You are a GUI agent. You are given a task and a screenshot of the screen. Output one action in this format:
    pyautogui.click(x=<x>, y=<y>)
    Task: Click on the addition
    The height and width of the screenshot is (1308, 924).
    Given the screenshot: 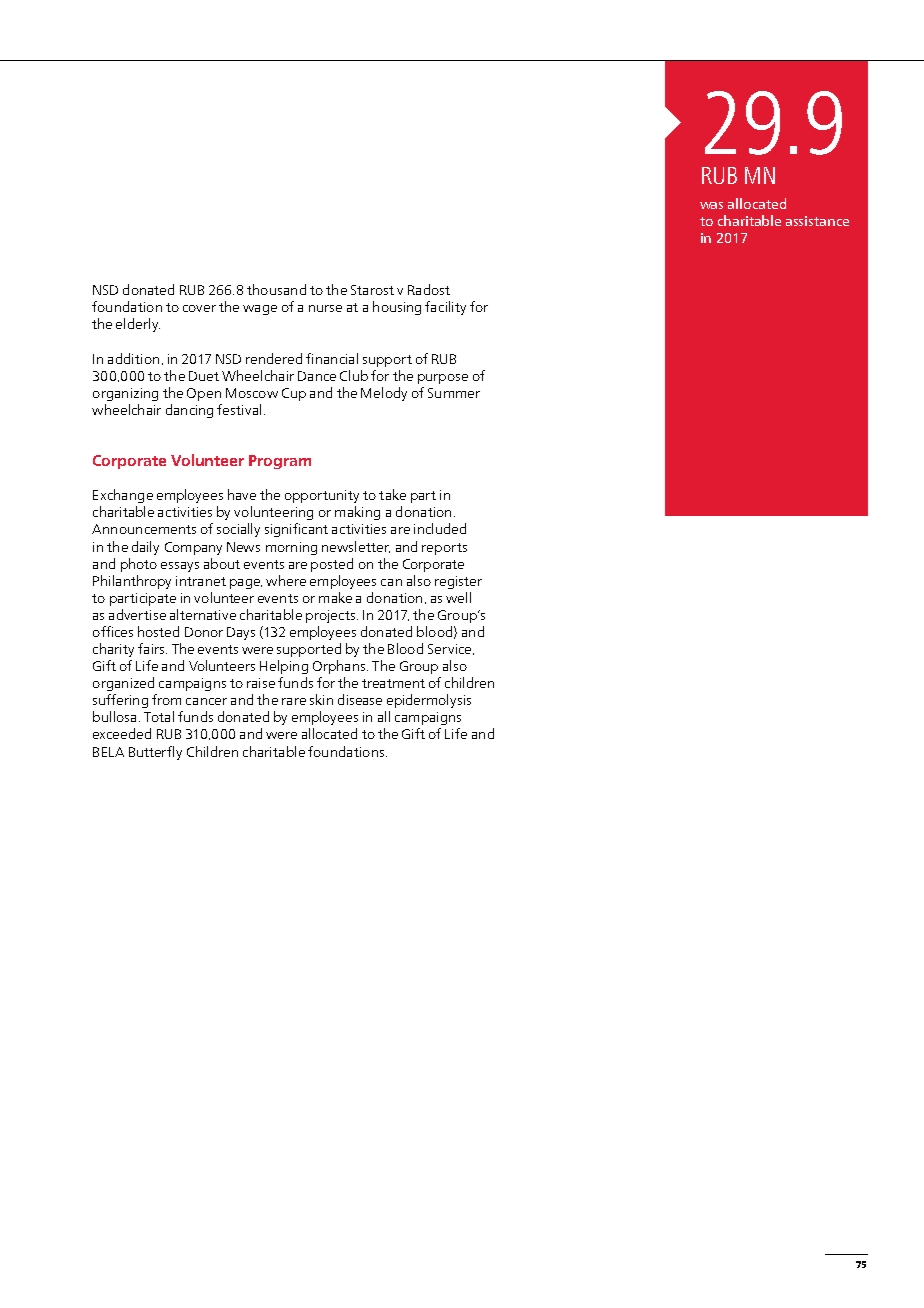 What is the action you would take?
    pyautogui.click(x=133, y=358)
